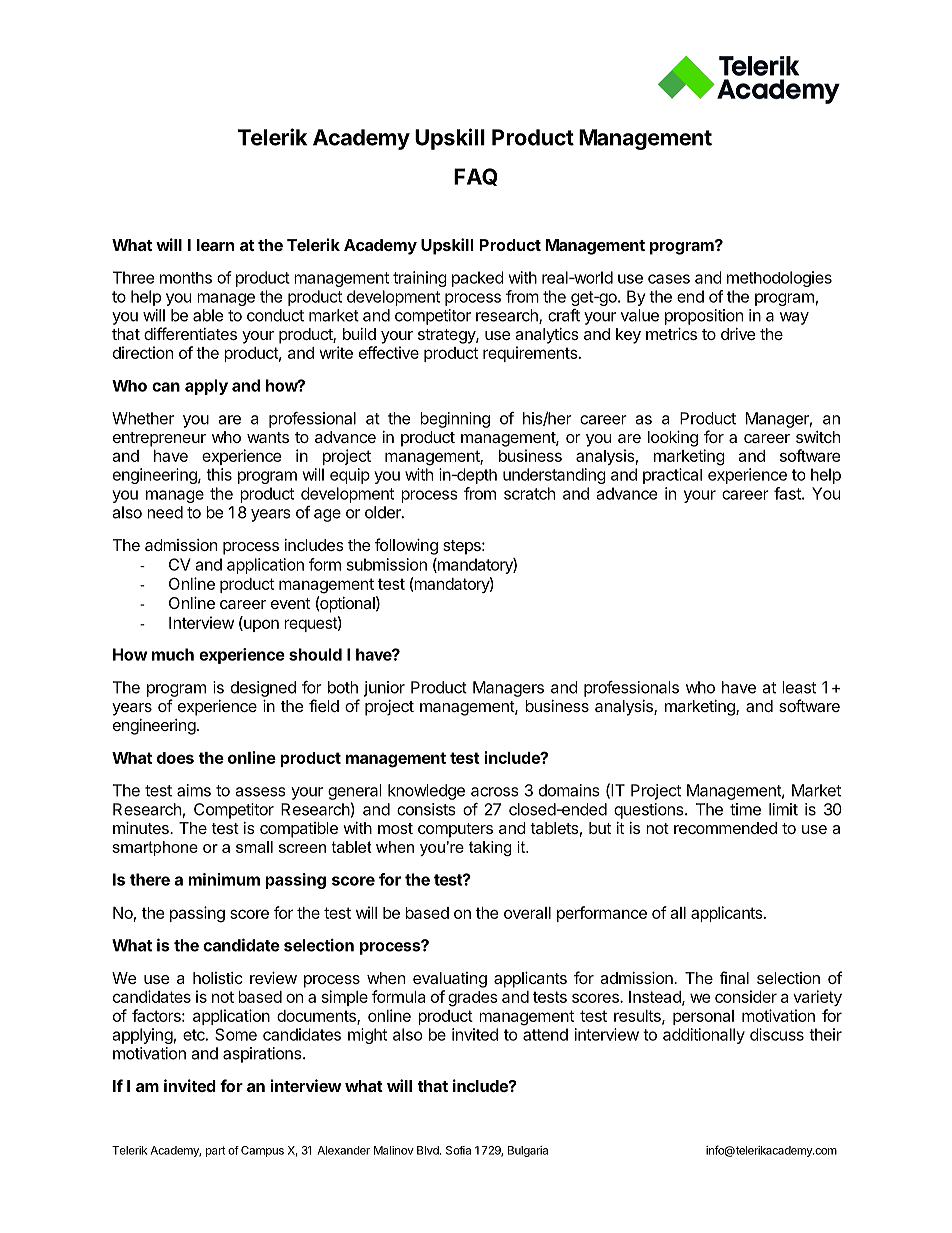 The width and height of the image is (952, 1233). Describe the element at coordinates (215, 1151) in the image. I see `part` at that location.
